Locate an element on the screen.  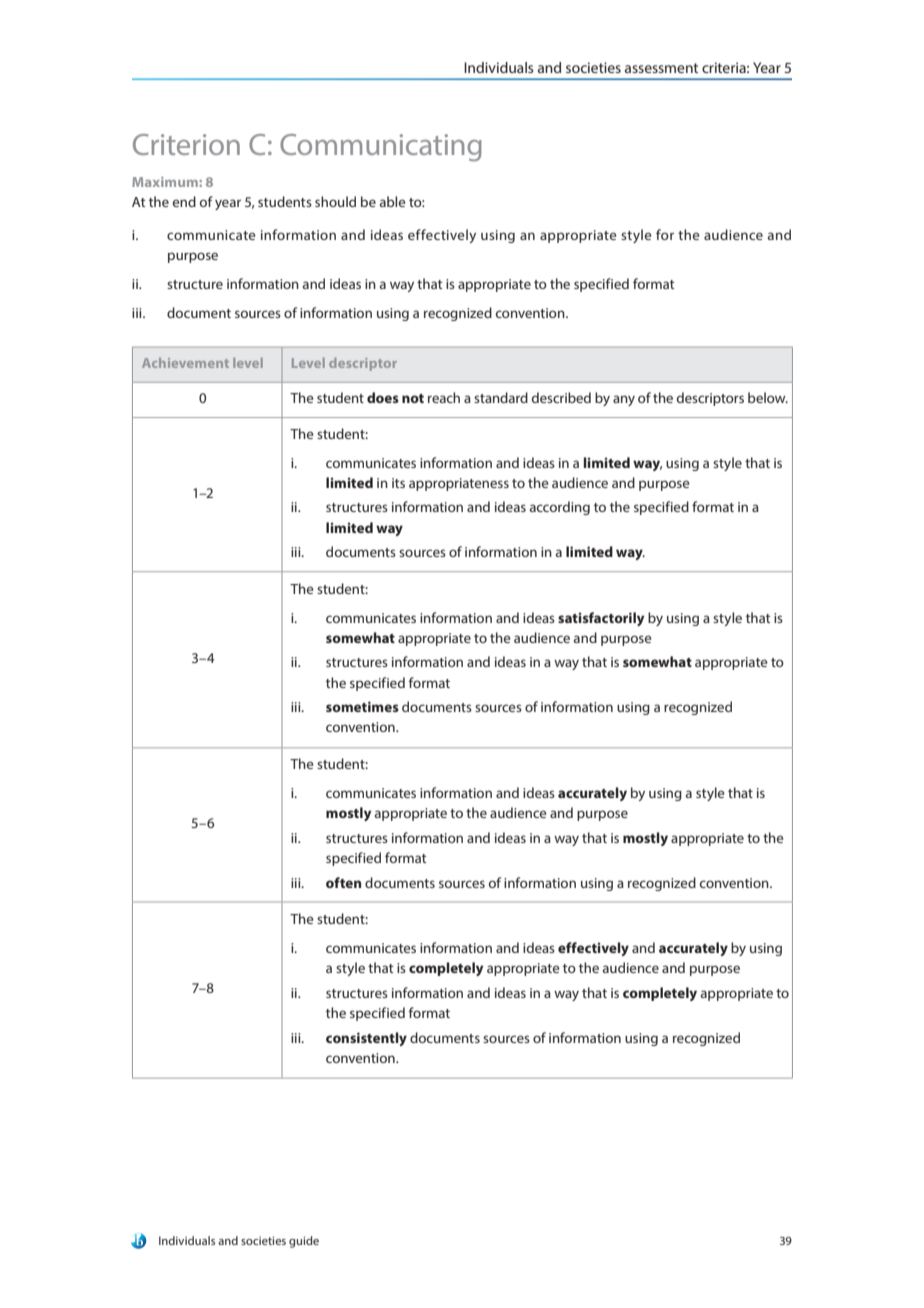
Communicating is located at coordinates (381, 148).
